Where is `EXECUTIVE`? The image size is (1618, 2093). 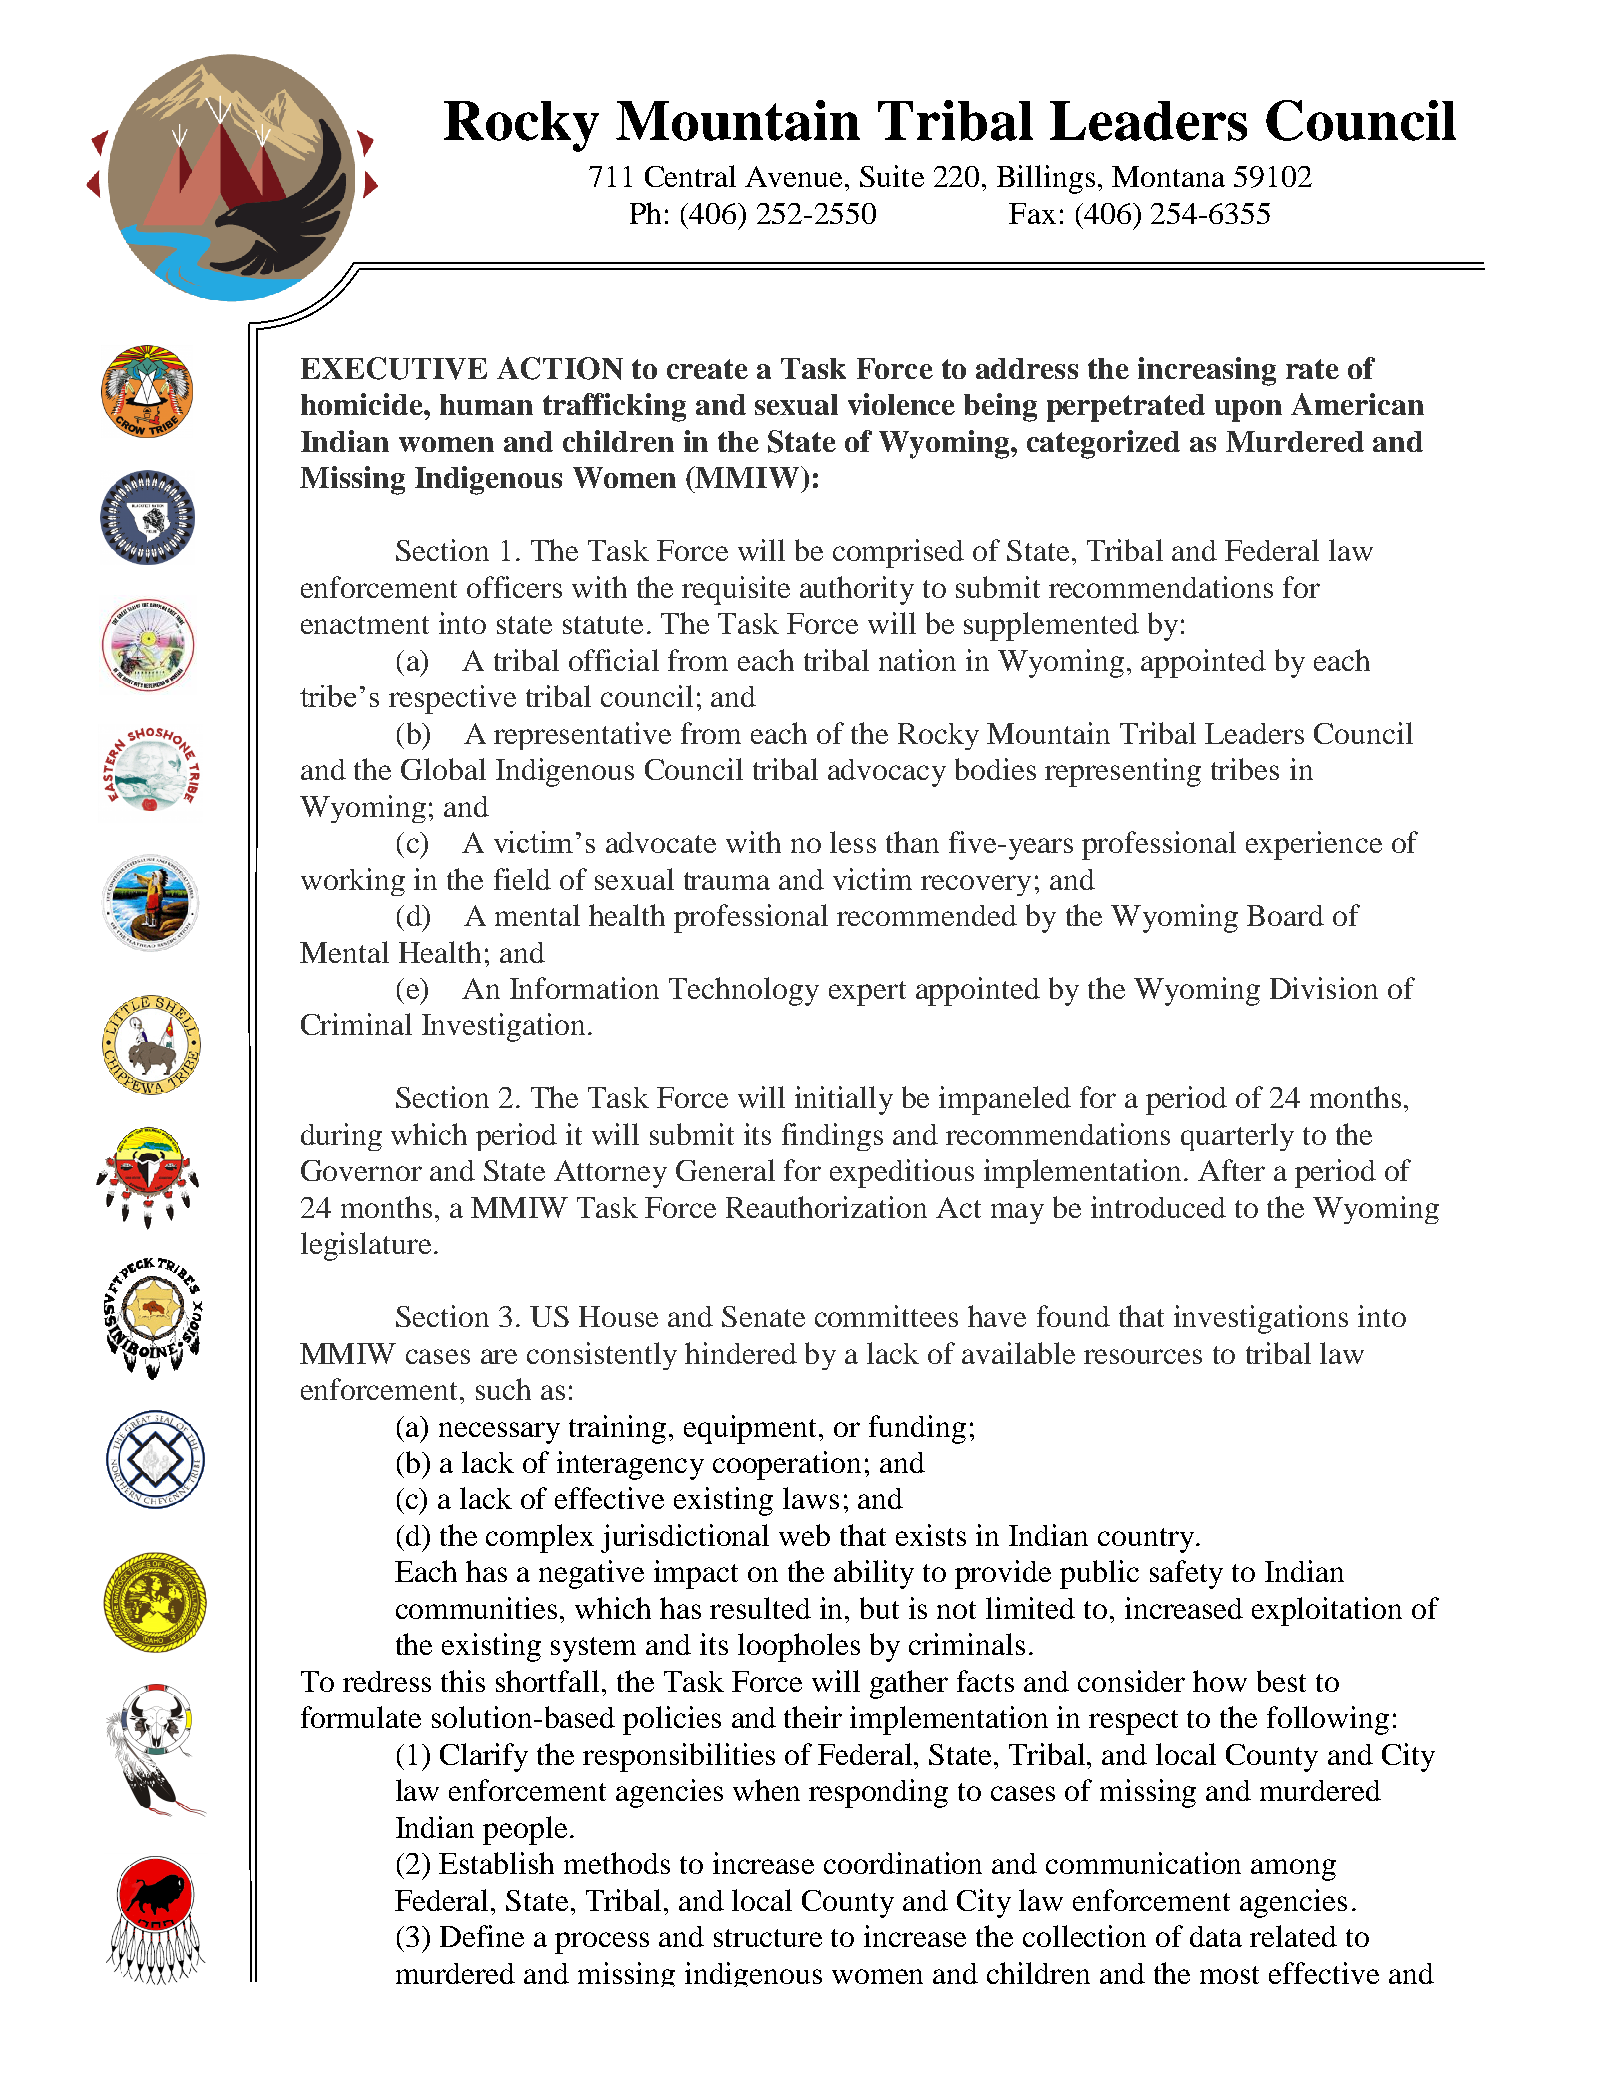
EXECUTIVE is located at coordinates (394, 368).
